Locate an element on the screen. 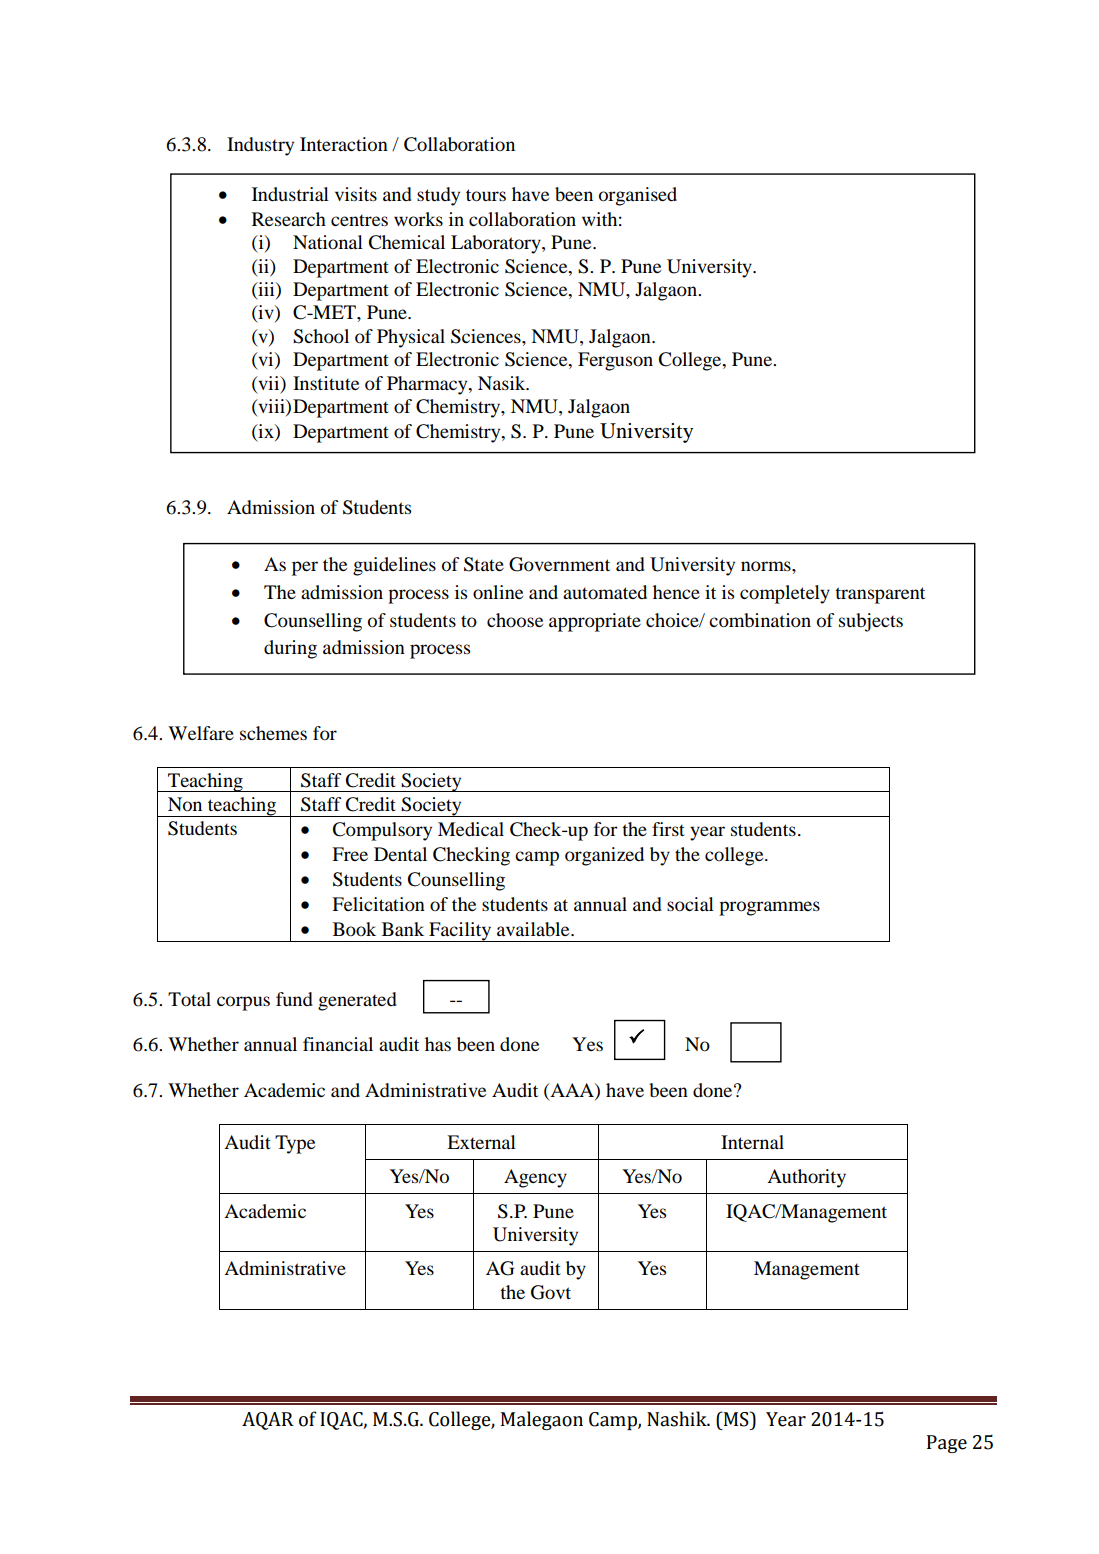 Image resolution: width=1099 pixels, height=1554 pixels. transparent is located at coordinates (880, 595).
